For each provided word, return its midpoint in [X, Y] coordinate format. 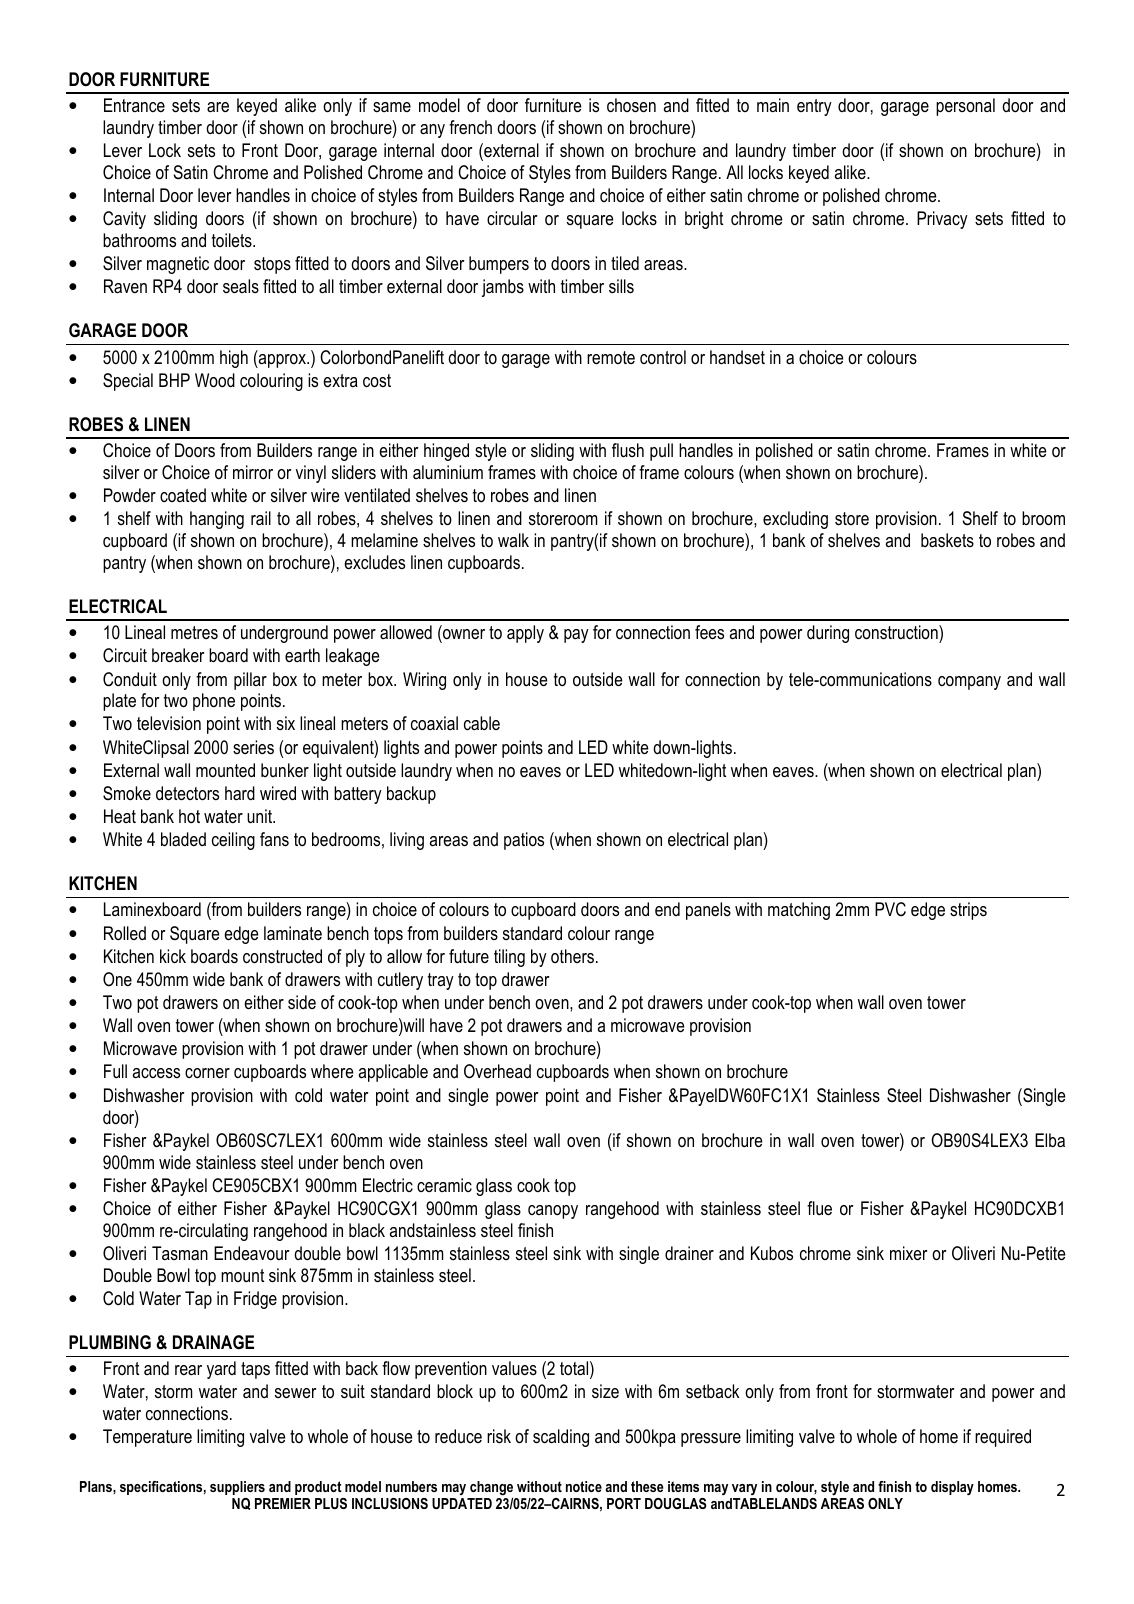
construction [897, 632]
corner [207, 1073]
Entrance [134, 105]
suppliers [237, 1488]
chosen [631, 105]
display [952, 1488]
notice [584, 1486]
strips [968, 911]
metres [194, 633]
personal [965, 107]
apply [525, 634]
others [572, 956]
